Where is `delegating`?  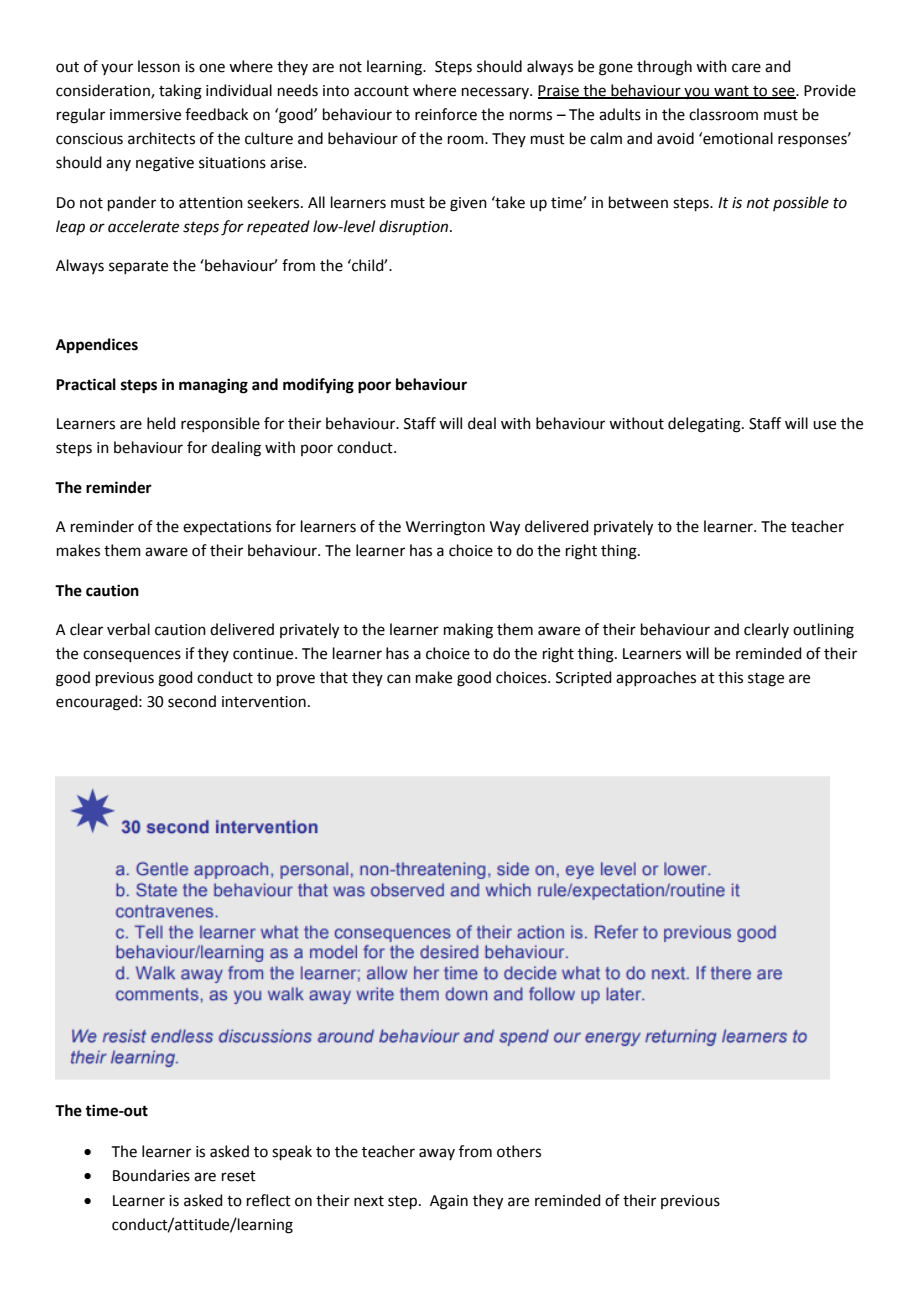
delegating is located at coordinates (705, 425).
